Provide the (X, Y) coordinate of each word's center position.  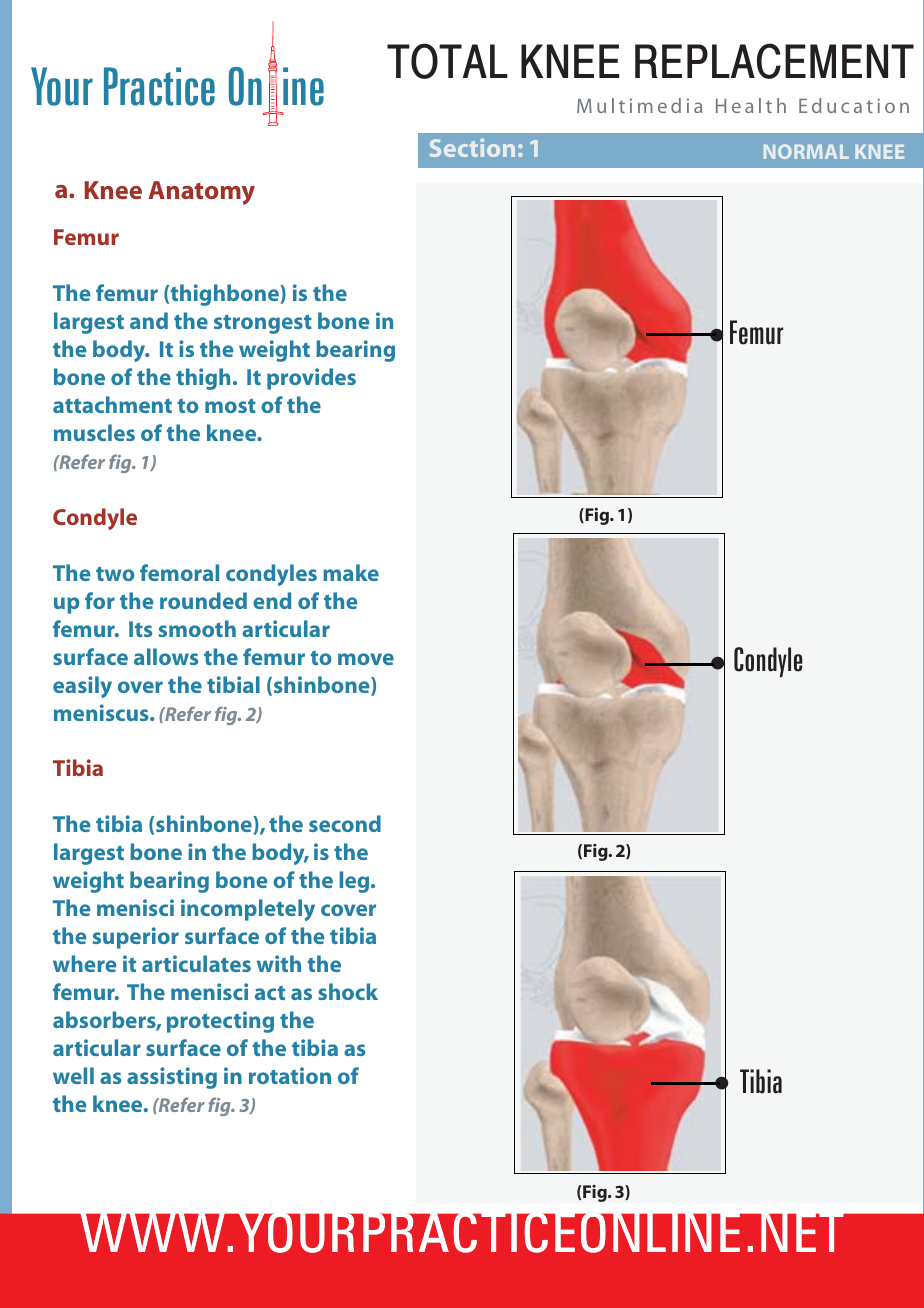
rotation (290, 1075)
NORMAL (806, 151)
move (366, 659)
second (345, 823)
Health (751, 105)
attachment (112, 404)
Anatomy (201, 193)
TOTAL (447, 61)
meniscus (102, 712)
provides (311, 379)
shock (348, 991)
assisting (172, 1078)
